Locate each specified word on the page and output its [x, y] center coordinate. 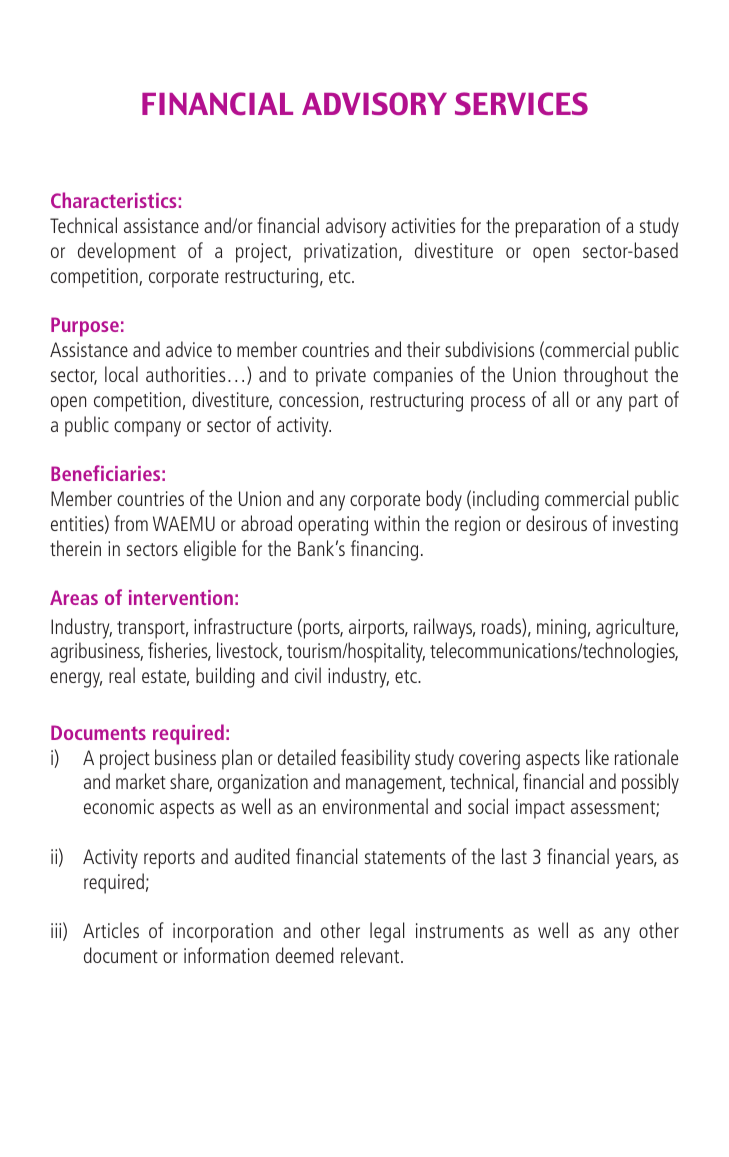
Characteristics [113, 200]
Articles [111, 930]
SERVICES [521, 104]
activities [423, 225]
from [131, 523]
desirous [556, 523]
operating [333, 526]
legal [387, 932]
